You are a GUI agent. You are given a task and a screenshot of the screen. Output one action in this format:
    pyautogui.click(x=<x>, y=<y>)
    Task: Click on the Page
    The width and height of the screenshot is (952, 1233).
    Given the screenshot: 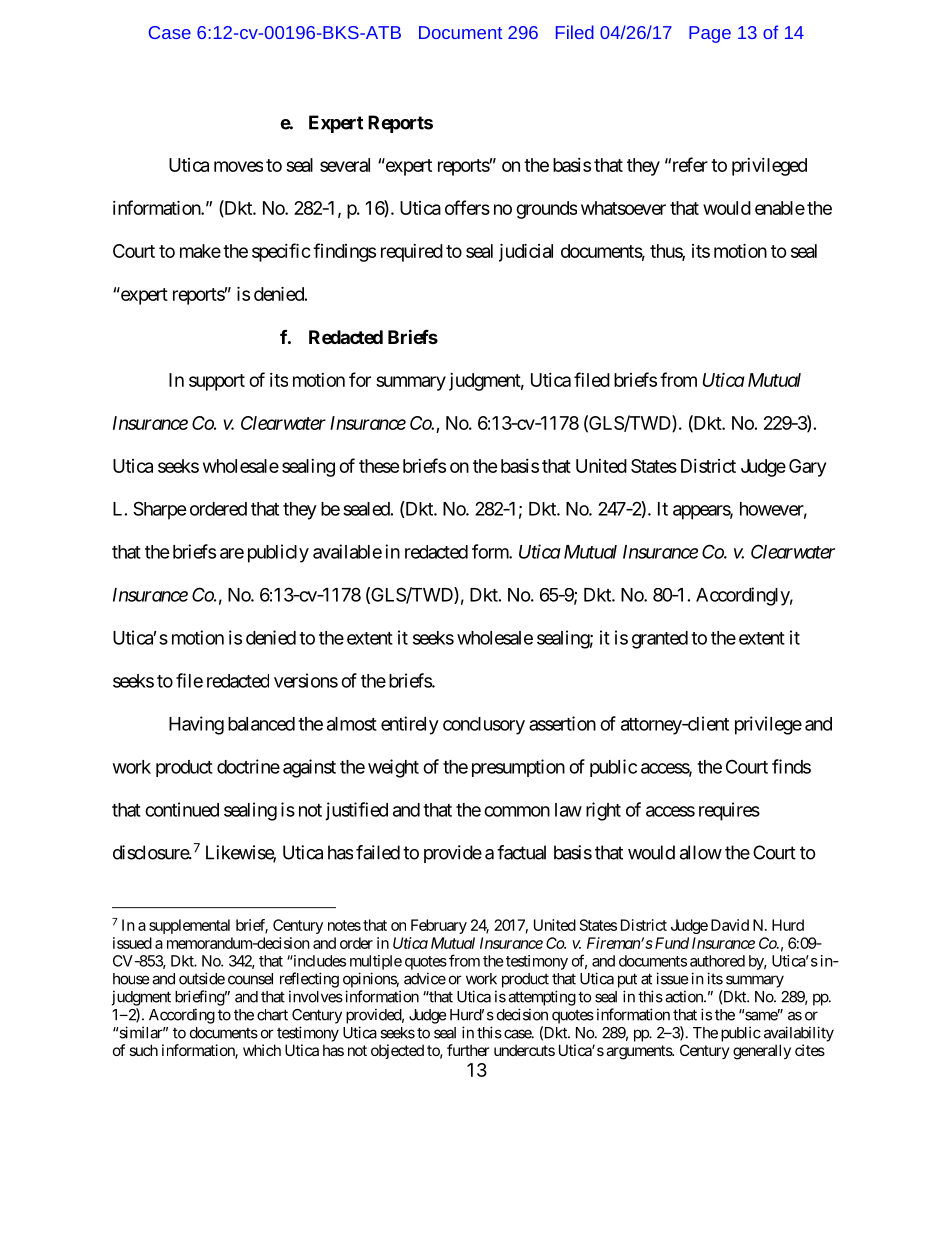 What is the action you would take?
    pyautogui.click(x=710, y=34)
